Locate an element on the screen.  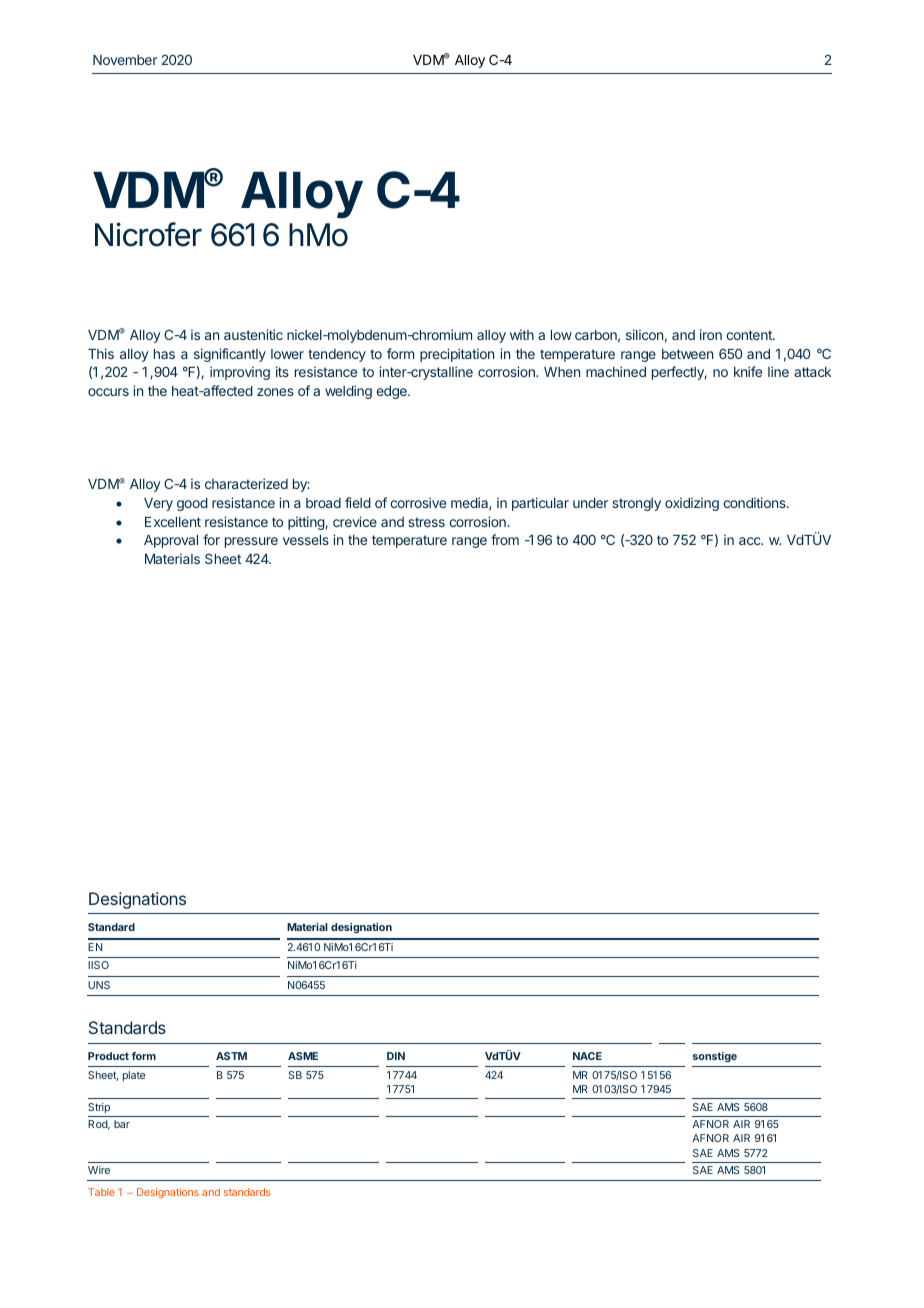
conditions is located at coordinates (755, 502).
